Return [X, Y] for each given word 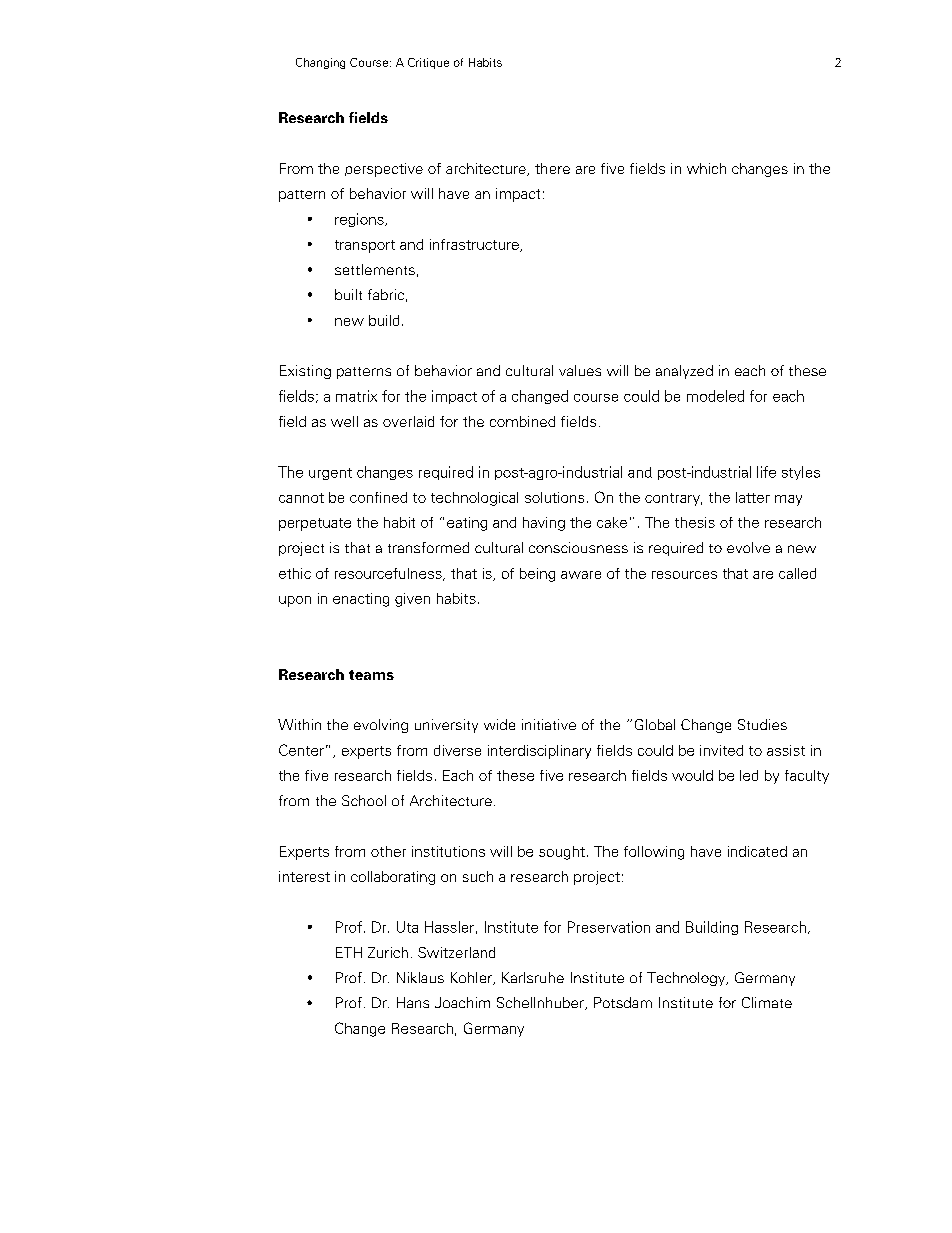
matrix [356, 396]
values [580, 370]
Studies [762, 724]
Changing [320, 63]
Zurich [388, 952]
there [552, 168]
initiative [549, 724]
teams [371, 675]
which [706, 168]
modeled [715, 396]
